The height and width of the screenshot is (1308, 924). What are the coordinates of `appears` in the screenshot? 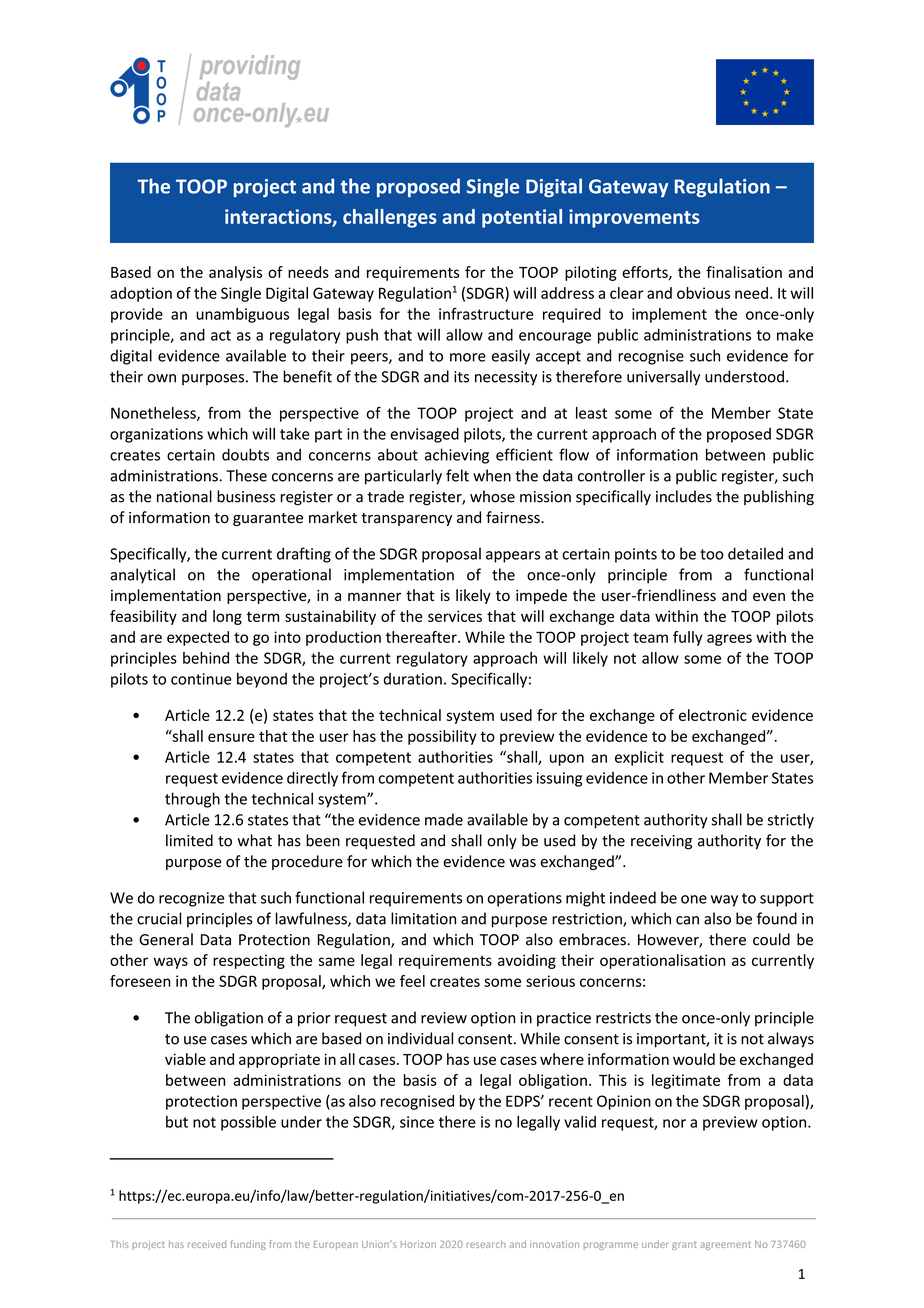 It's located at (513, 557).
